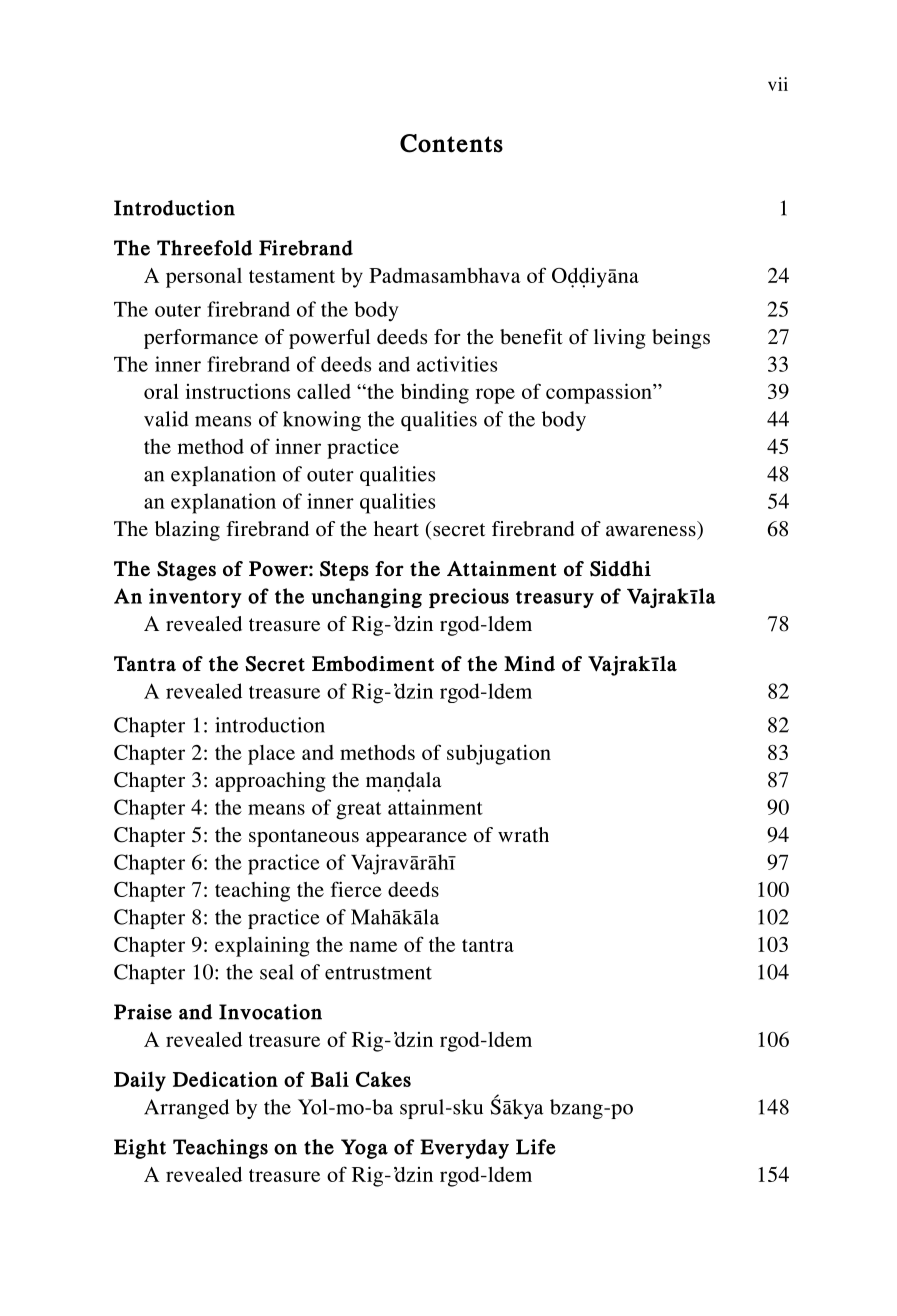 The width and height of the screenshot is (897, 1316). I want to click on subjugation, so click(499, 754).
